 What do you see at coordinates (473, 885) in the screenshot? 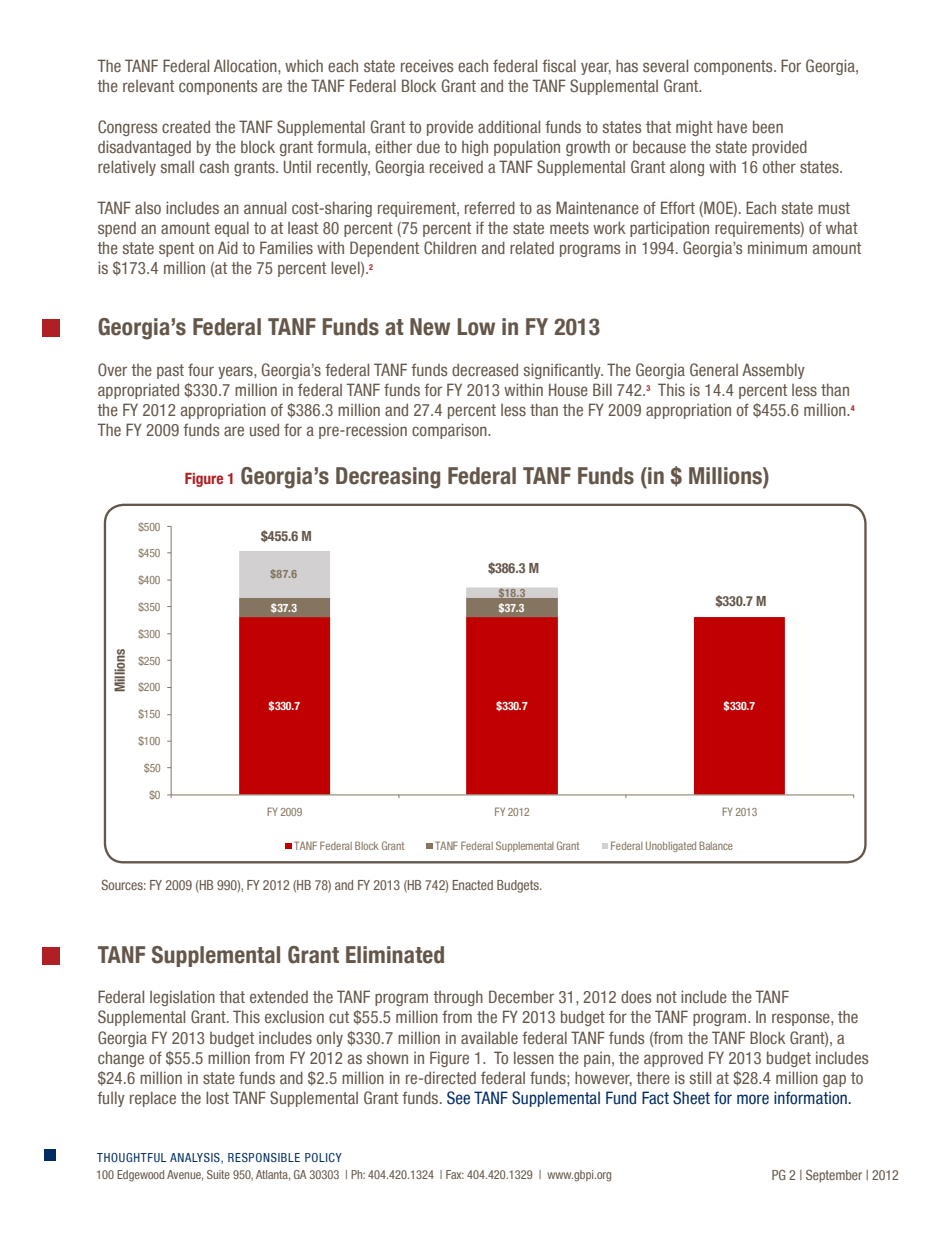
I see `Enacted` at bounding box center [473, 885].
